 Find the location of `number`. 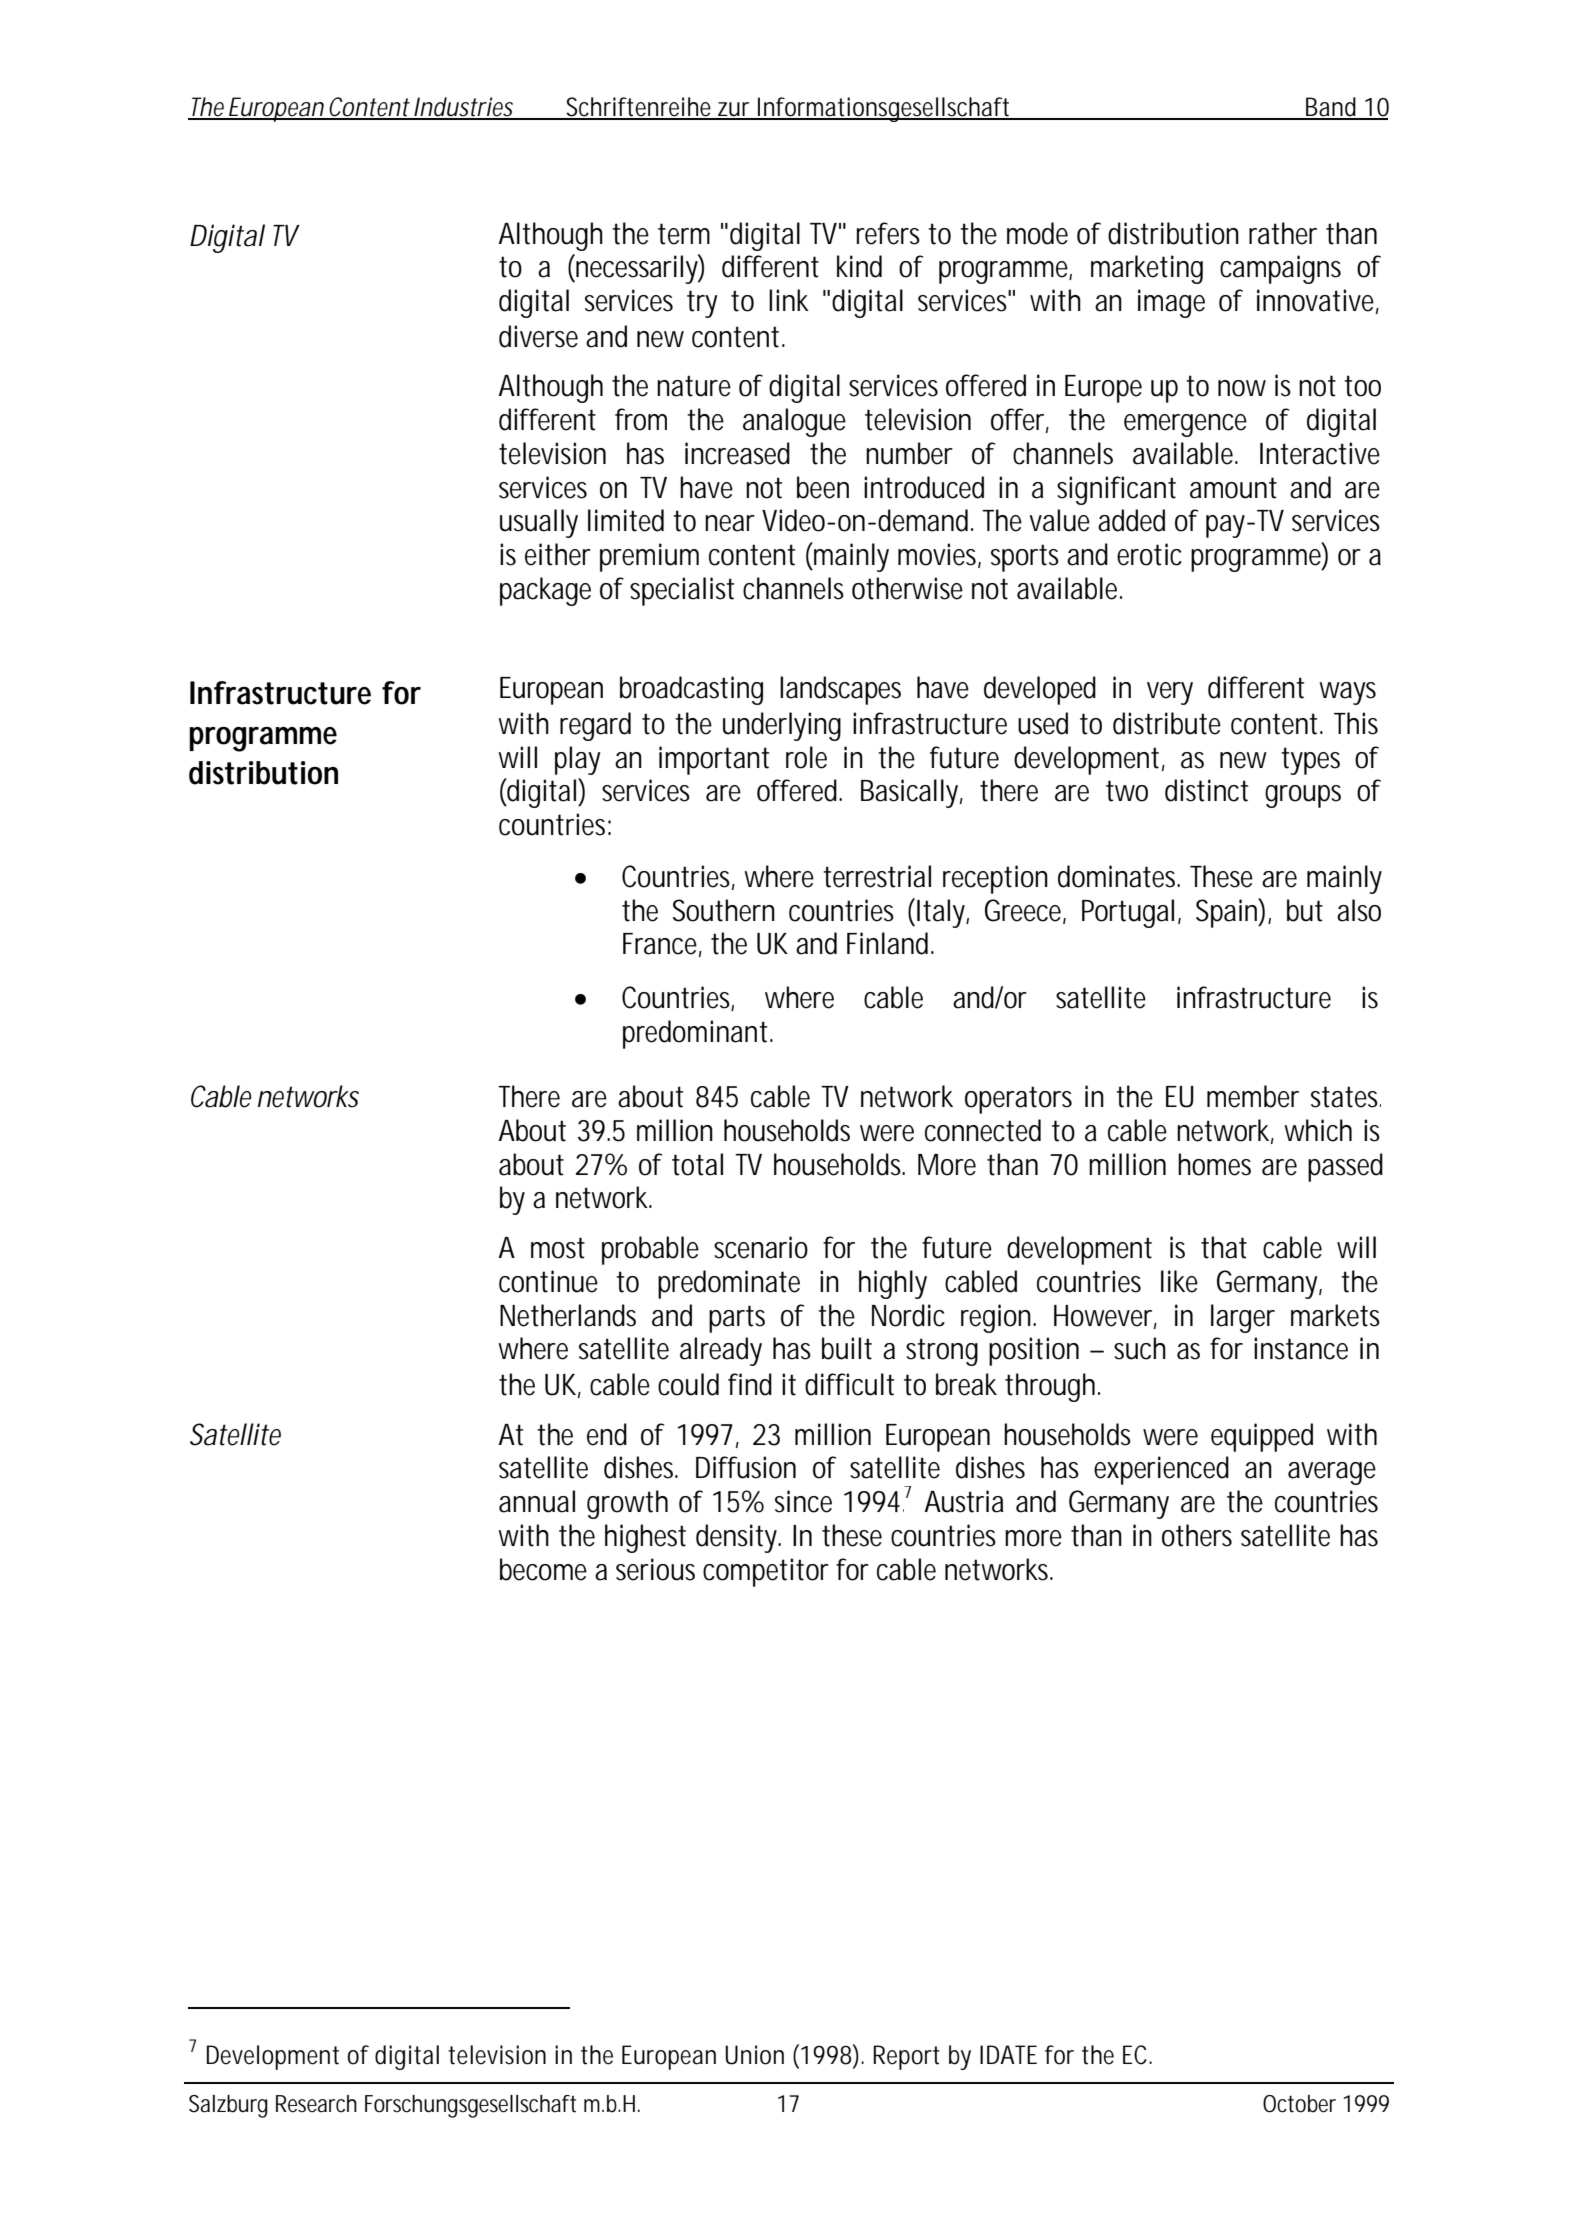

number is located at coordinates (909, 453).
